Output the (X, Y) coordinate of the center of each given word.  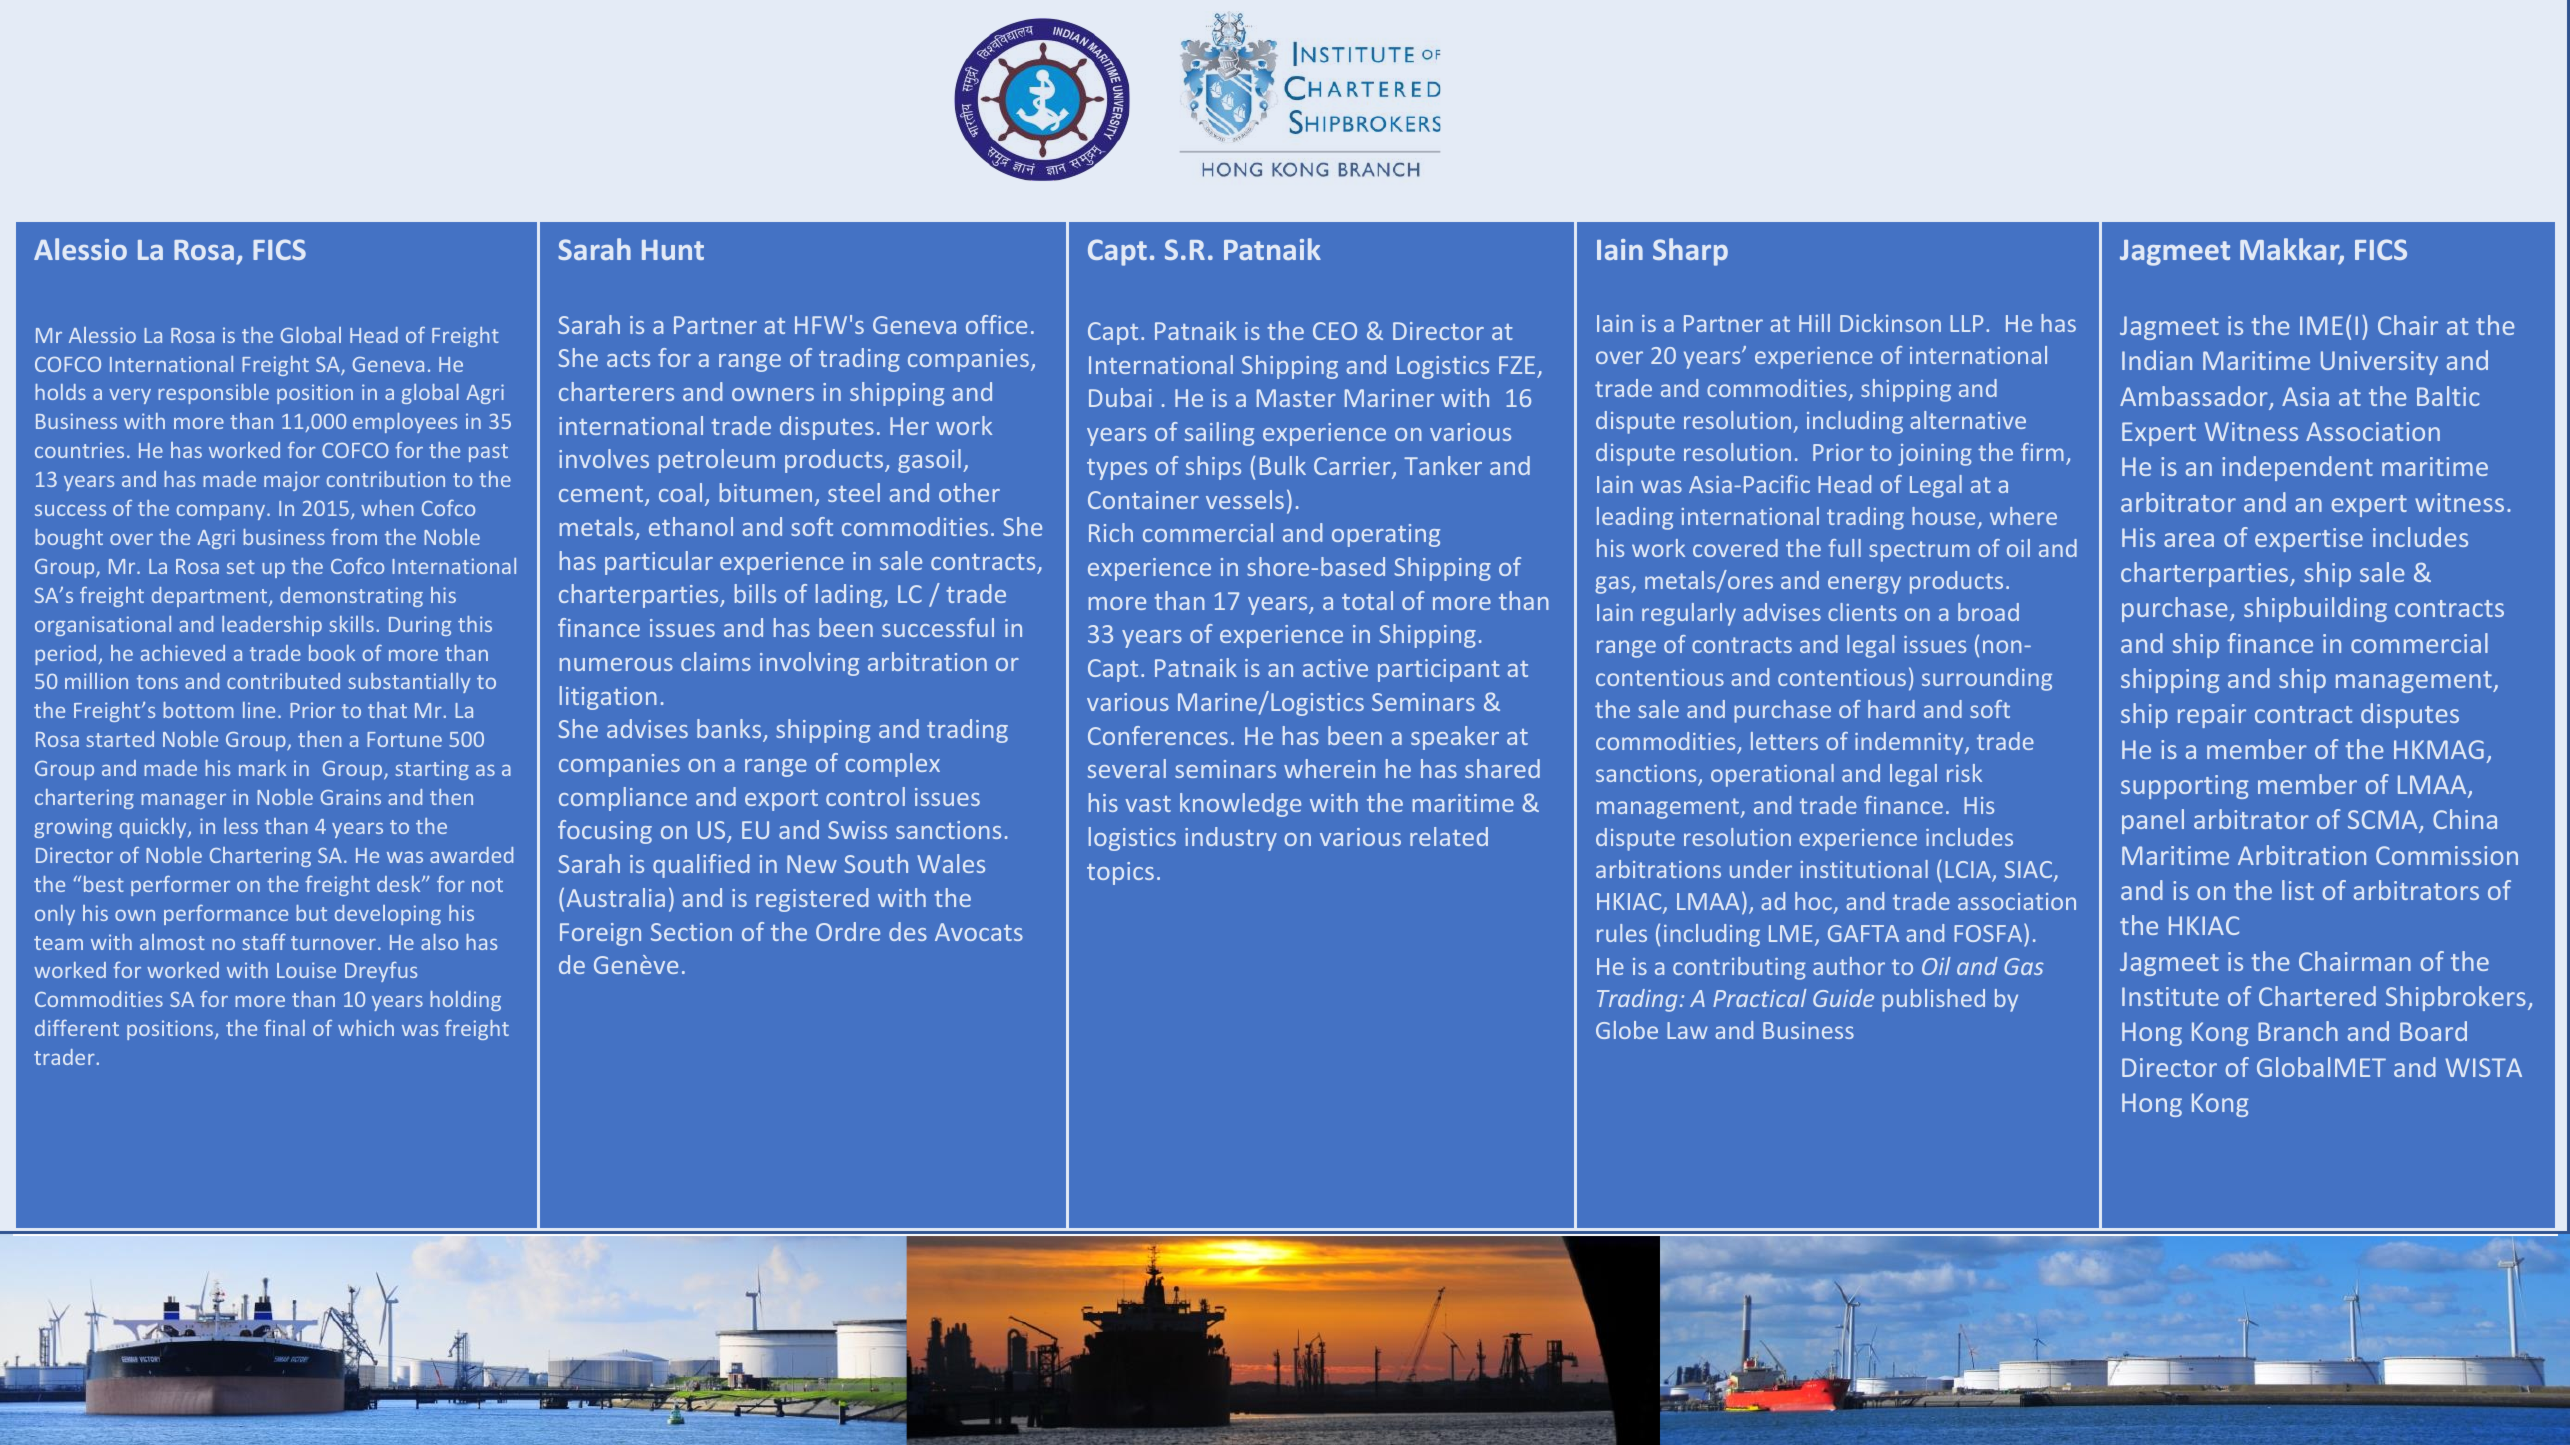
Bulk (1283, 465)
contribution (386, 479)
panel (2153, 821)
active (1335, 668)
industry (1231, 839)
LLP (1966, 323)
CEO (1335, 331)
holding (465, 1001)
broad (1988, 612)
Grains (351, 797)
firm (2042, 452)
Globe (1627, 1030)
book (332, 653)
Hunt (673, 250)
